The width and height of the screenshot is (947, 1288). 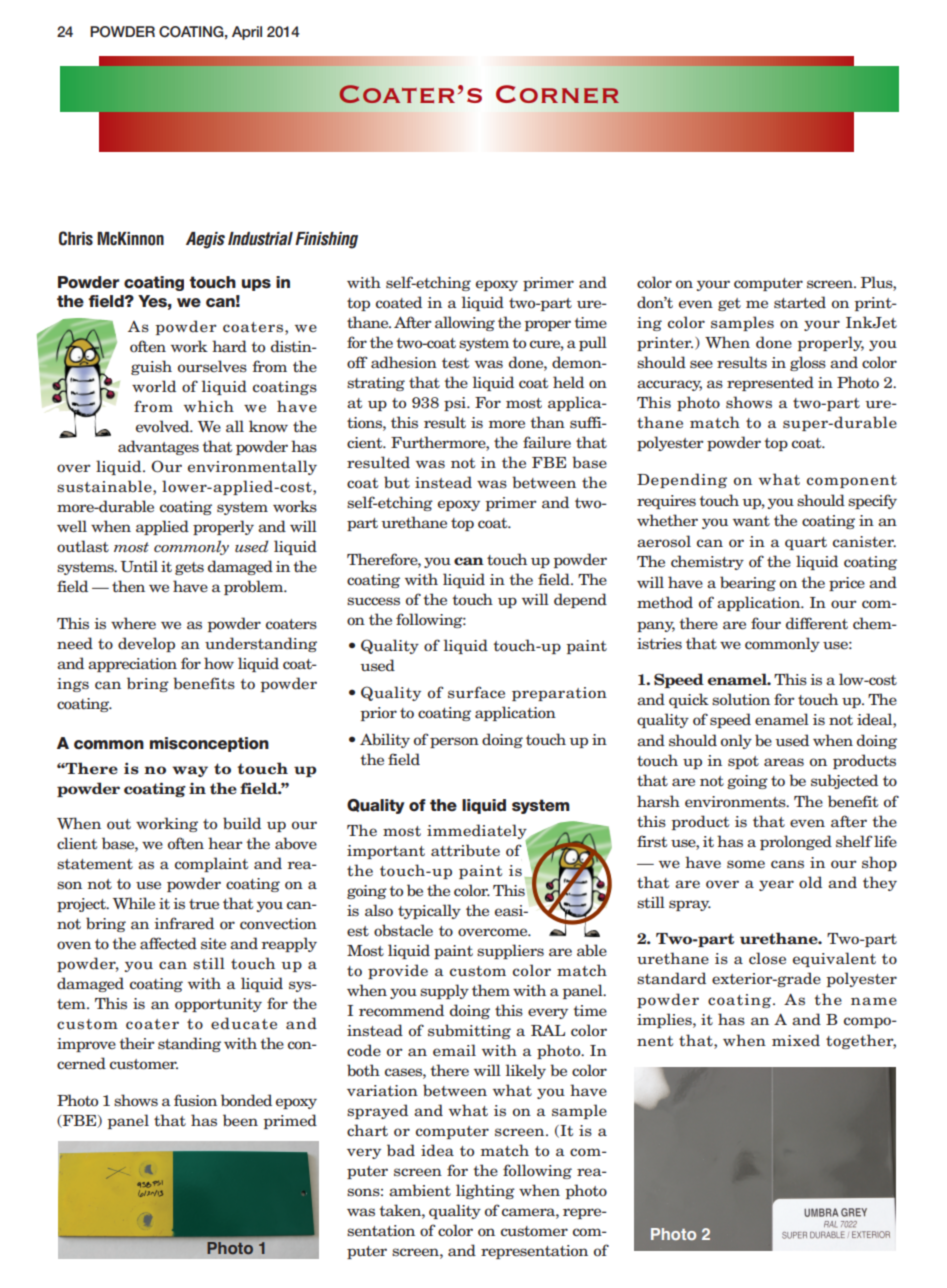 What do you see at coordinates (800, 302) in the screenshot?
I see `started` at bounding box center [800, 302].
